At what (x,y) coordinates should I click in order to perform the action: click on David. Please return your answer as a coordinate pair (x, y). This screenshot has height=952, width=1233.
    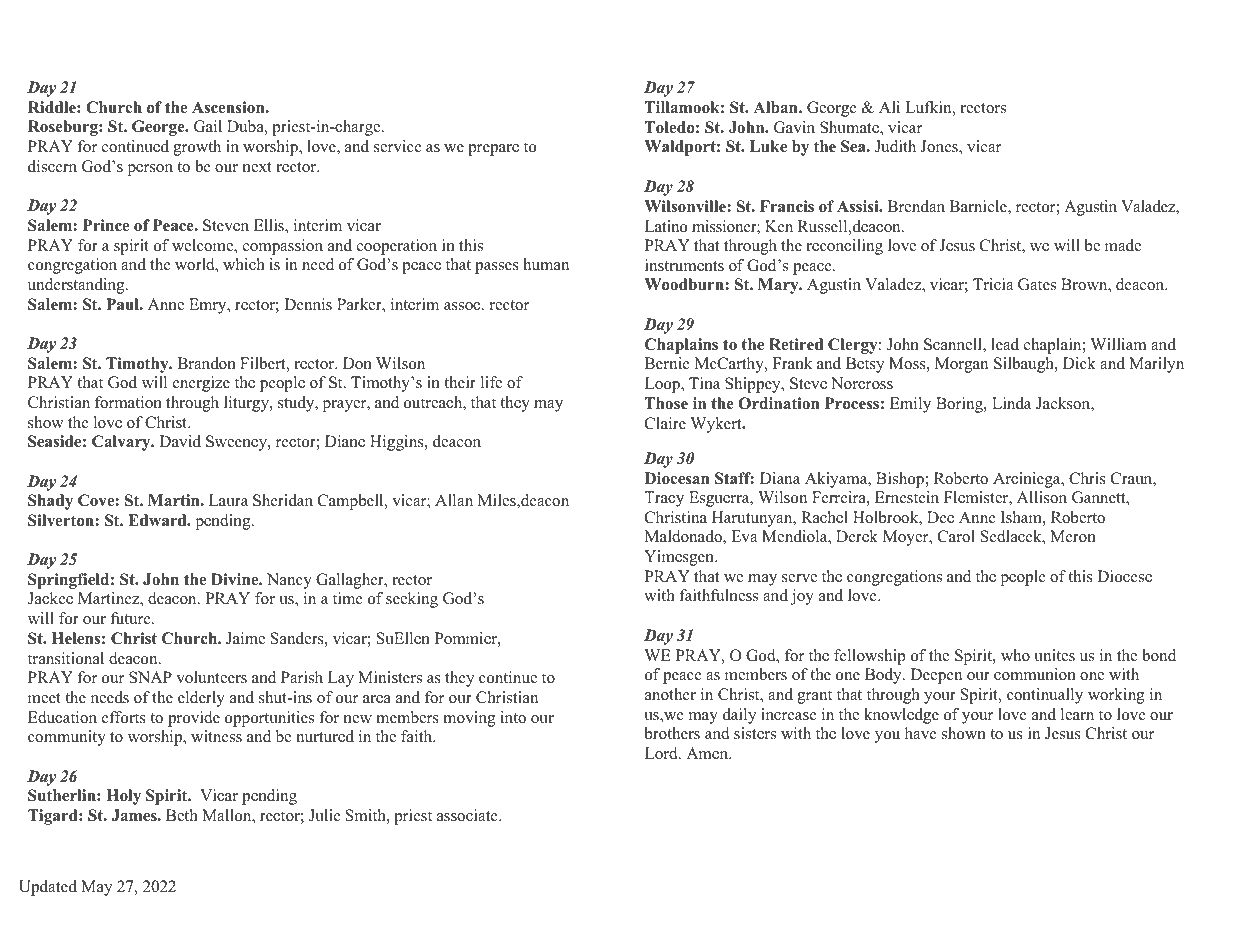
    Looking at the image, I should click on (180, 441).
